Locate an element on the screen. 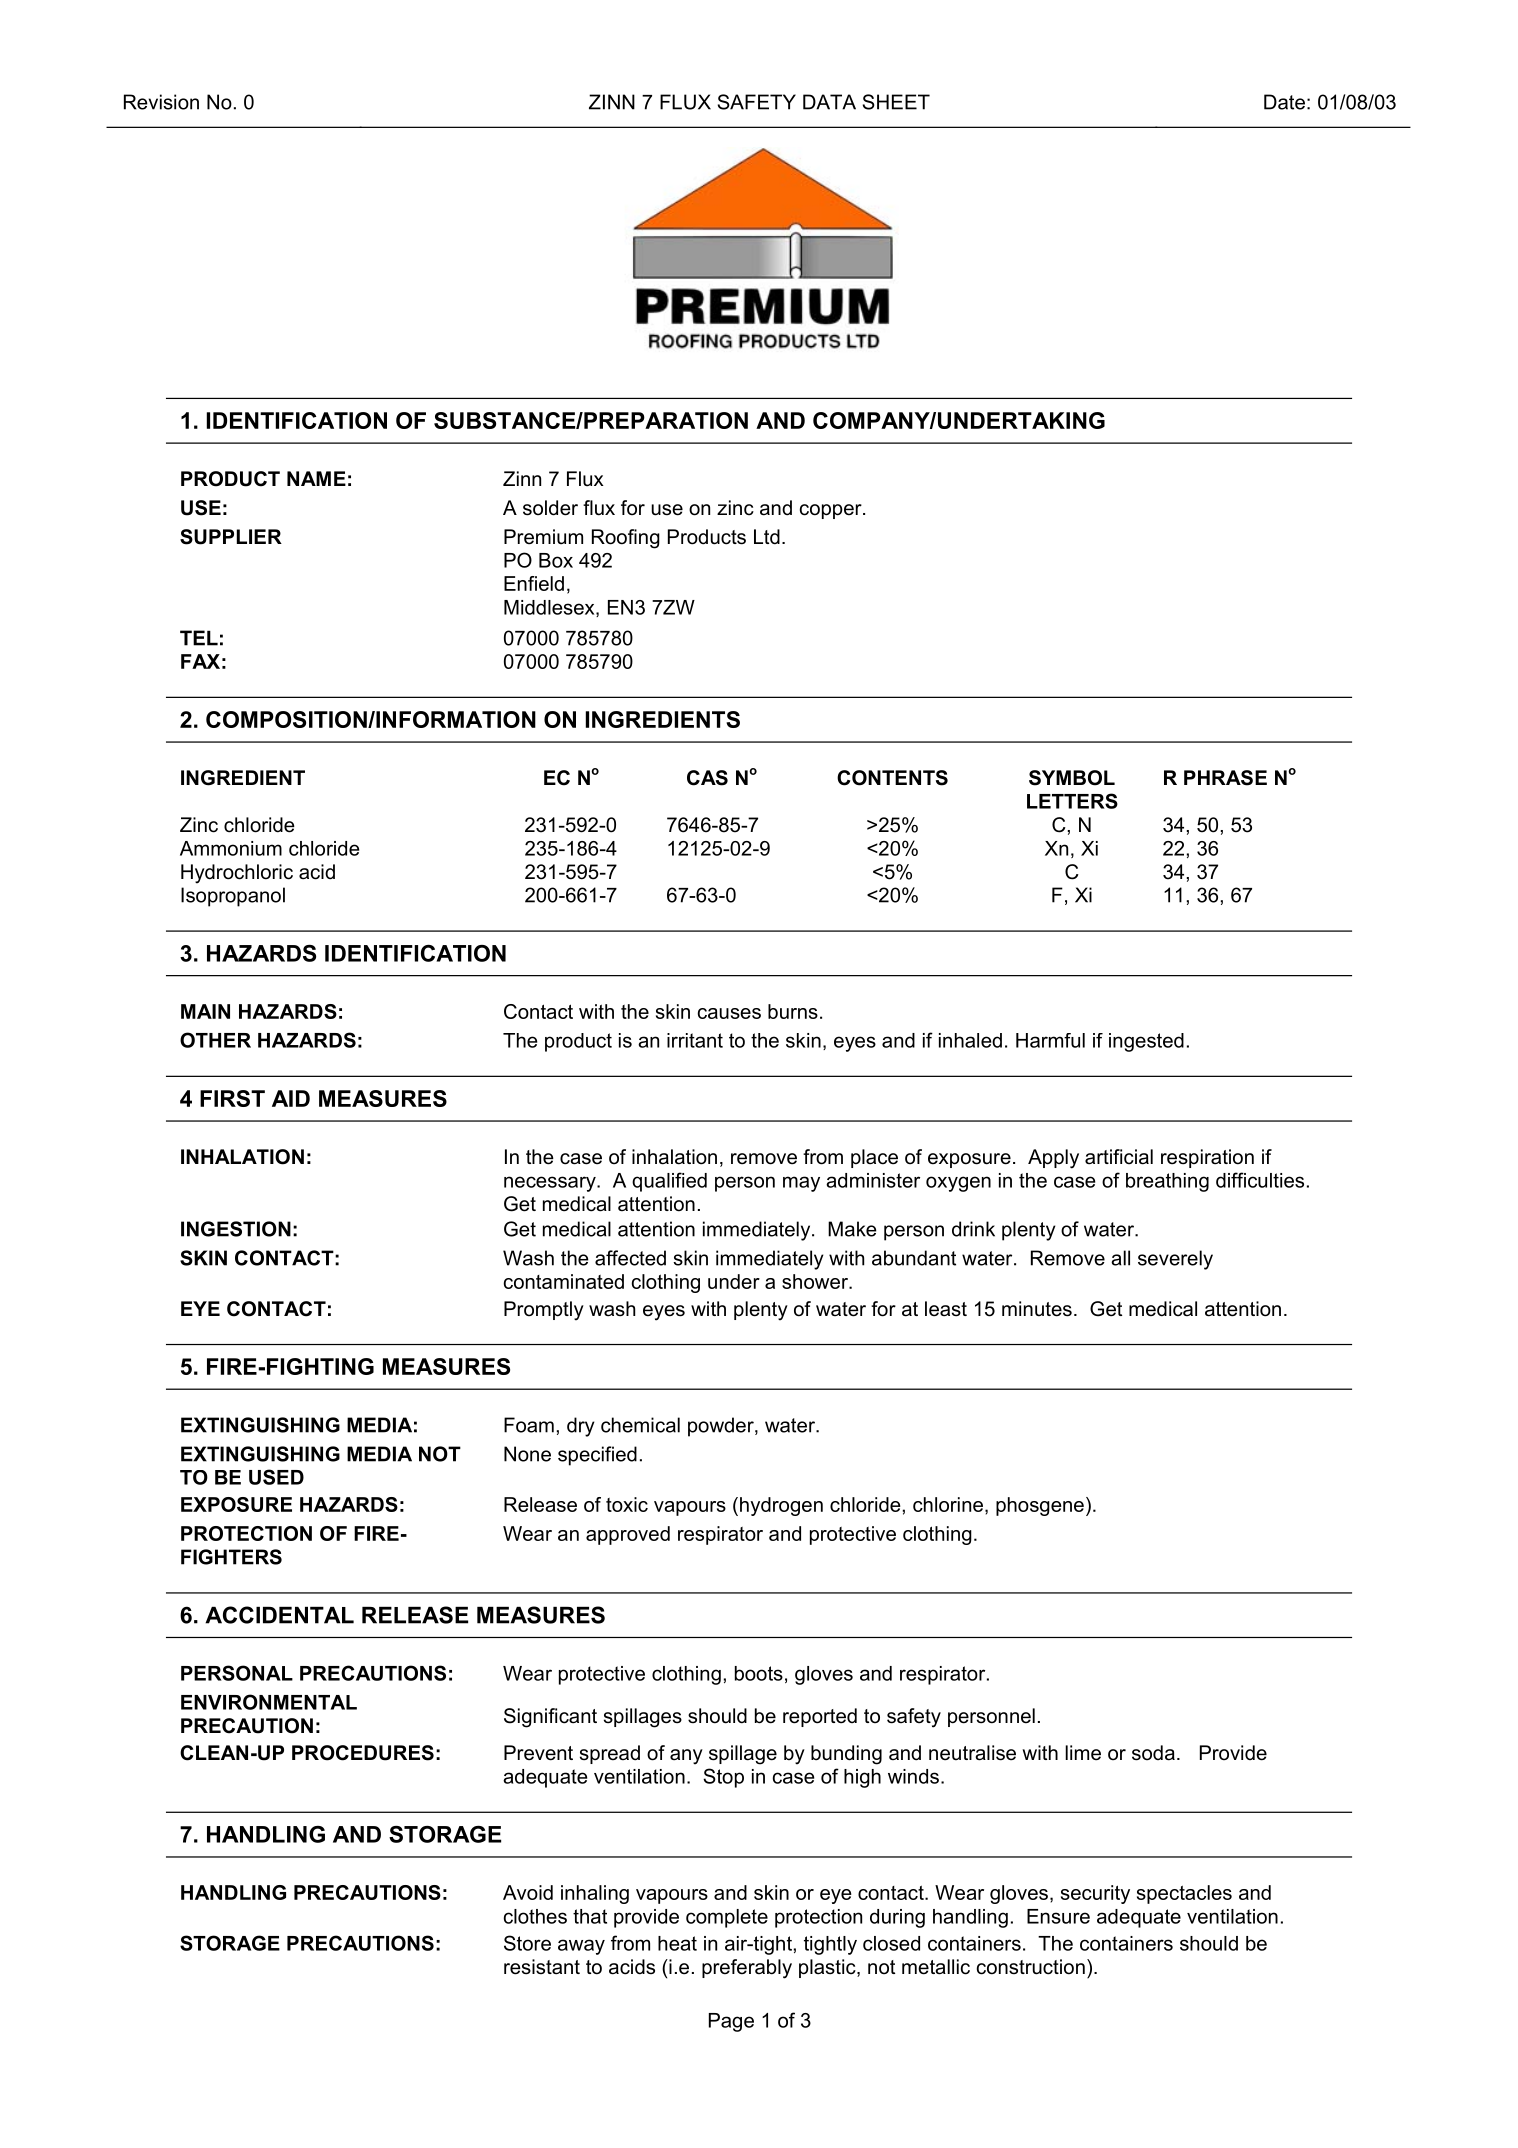 This screenshot has height=2148, width=1518. severely is located at coordinates (1175, 1260).
